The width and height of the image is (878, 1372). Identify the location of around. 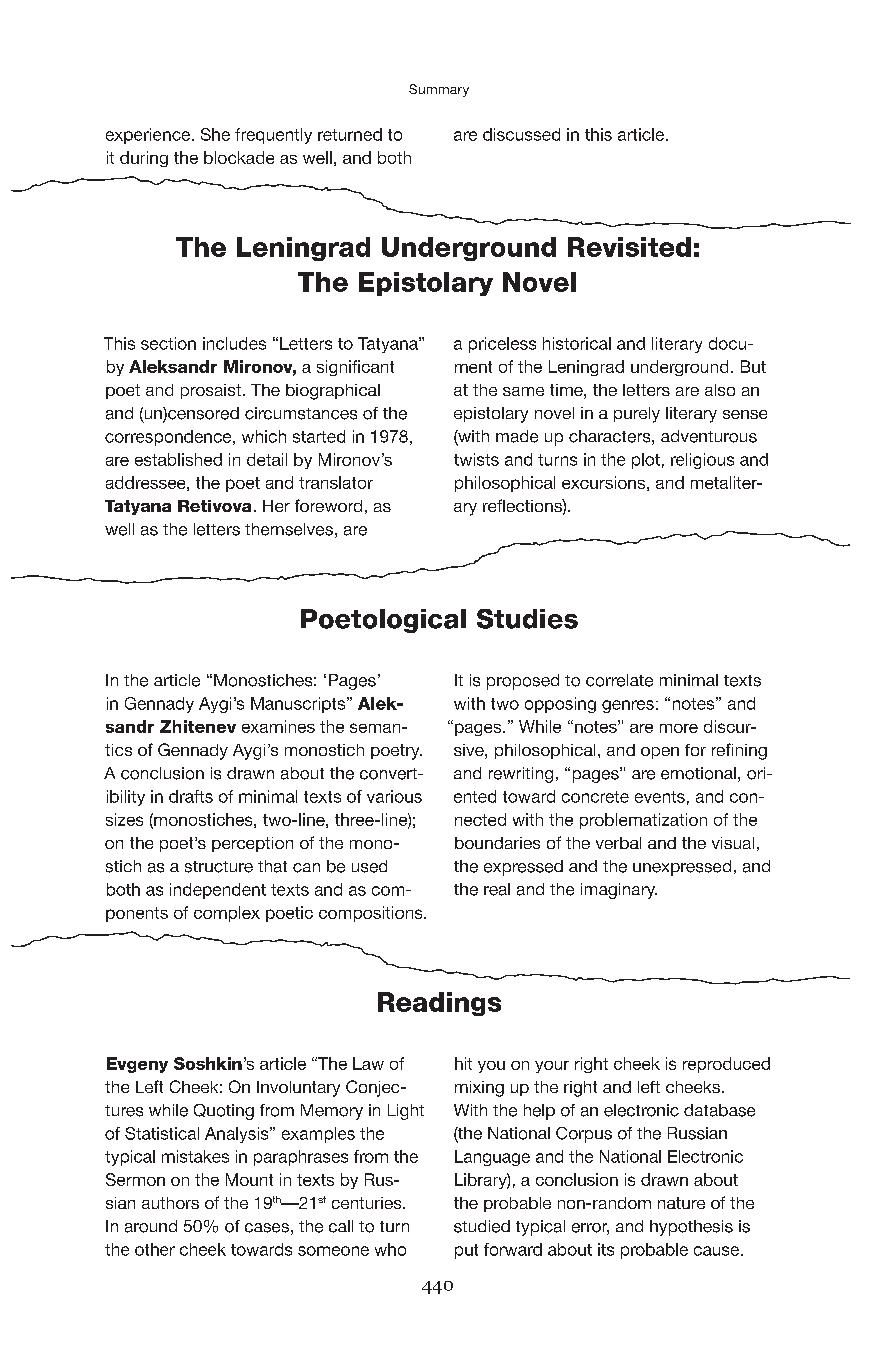
(151, 1226).
